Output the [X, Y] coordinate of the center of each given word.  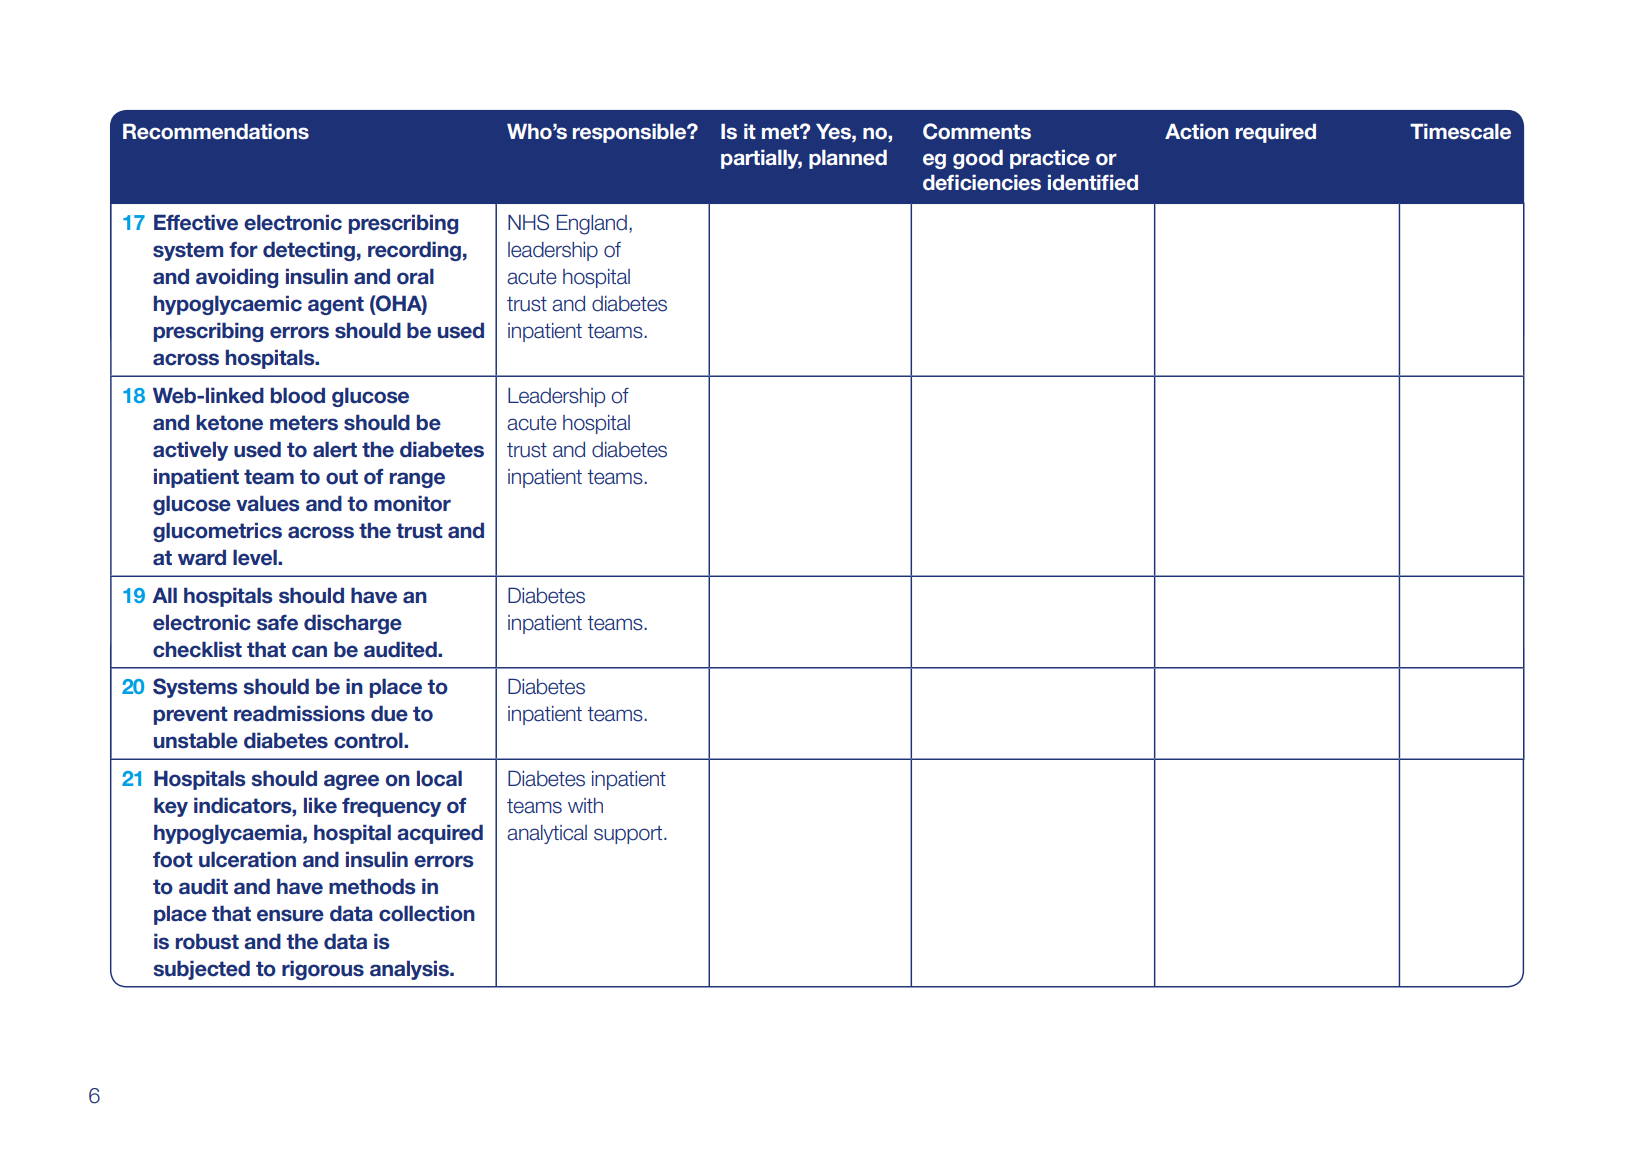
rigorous [323, 970]
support [629, 834]
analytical [547, 834]
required [1276, 133]
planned [848, 159]
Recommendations [216, 131]
